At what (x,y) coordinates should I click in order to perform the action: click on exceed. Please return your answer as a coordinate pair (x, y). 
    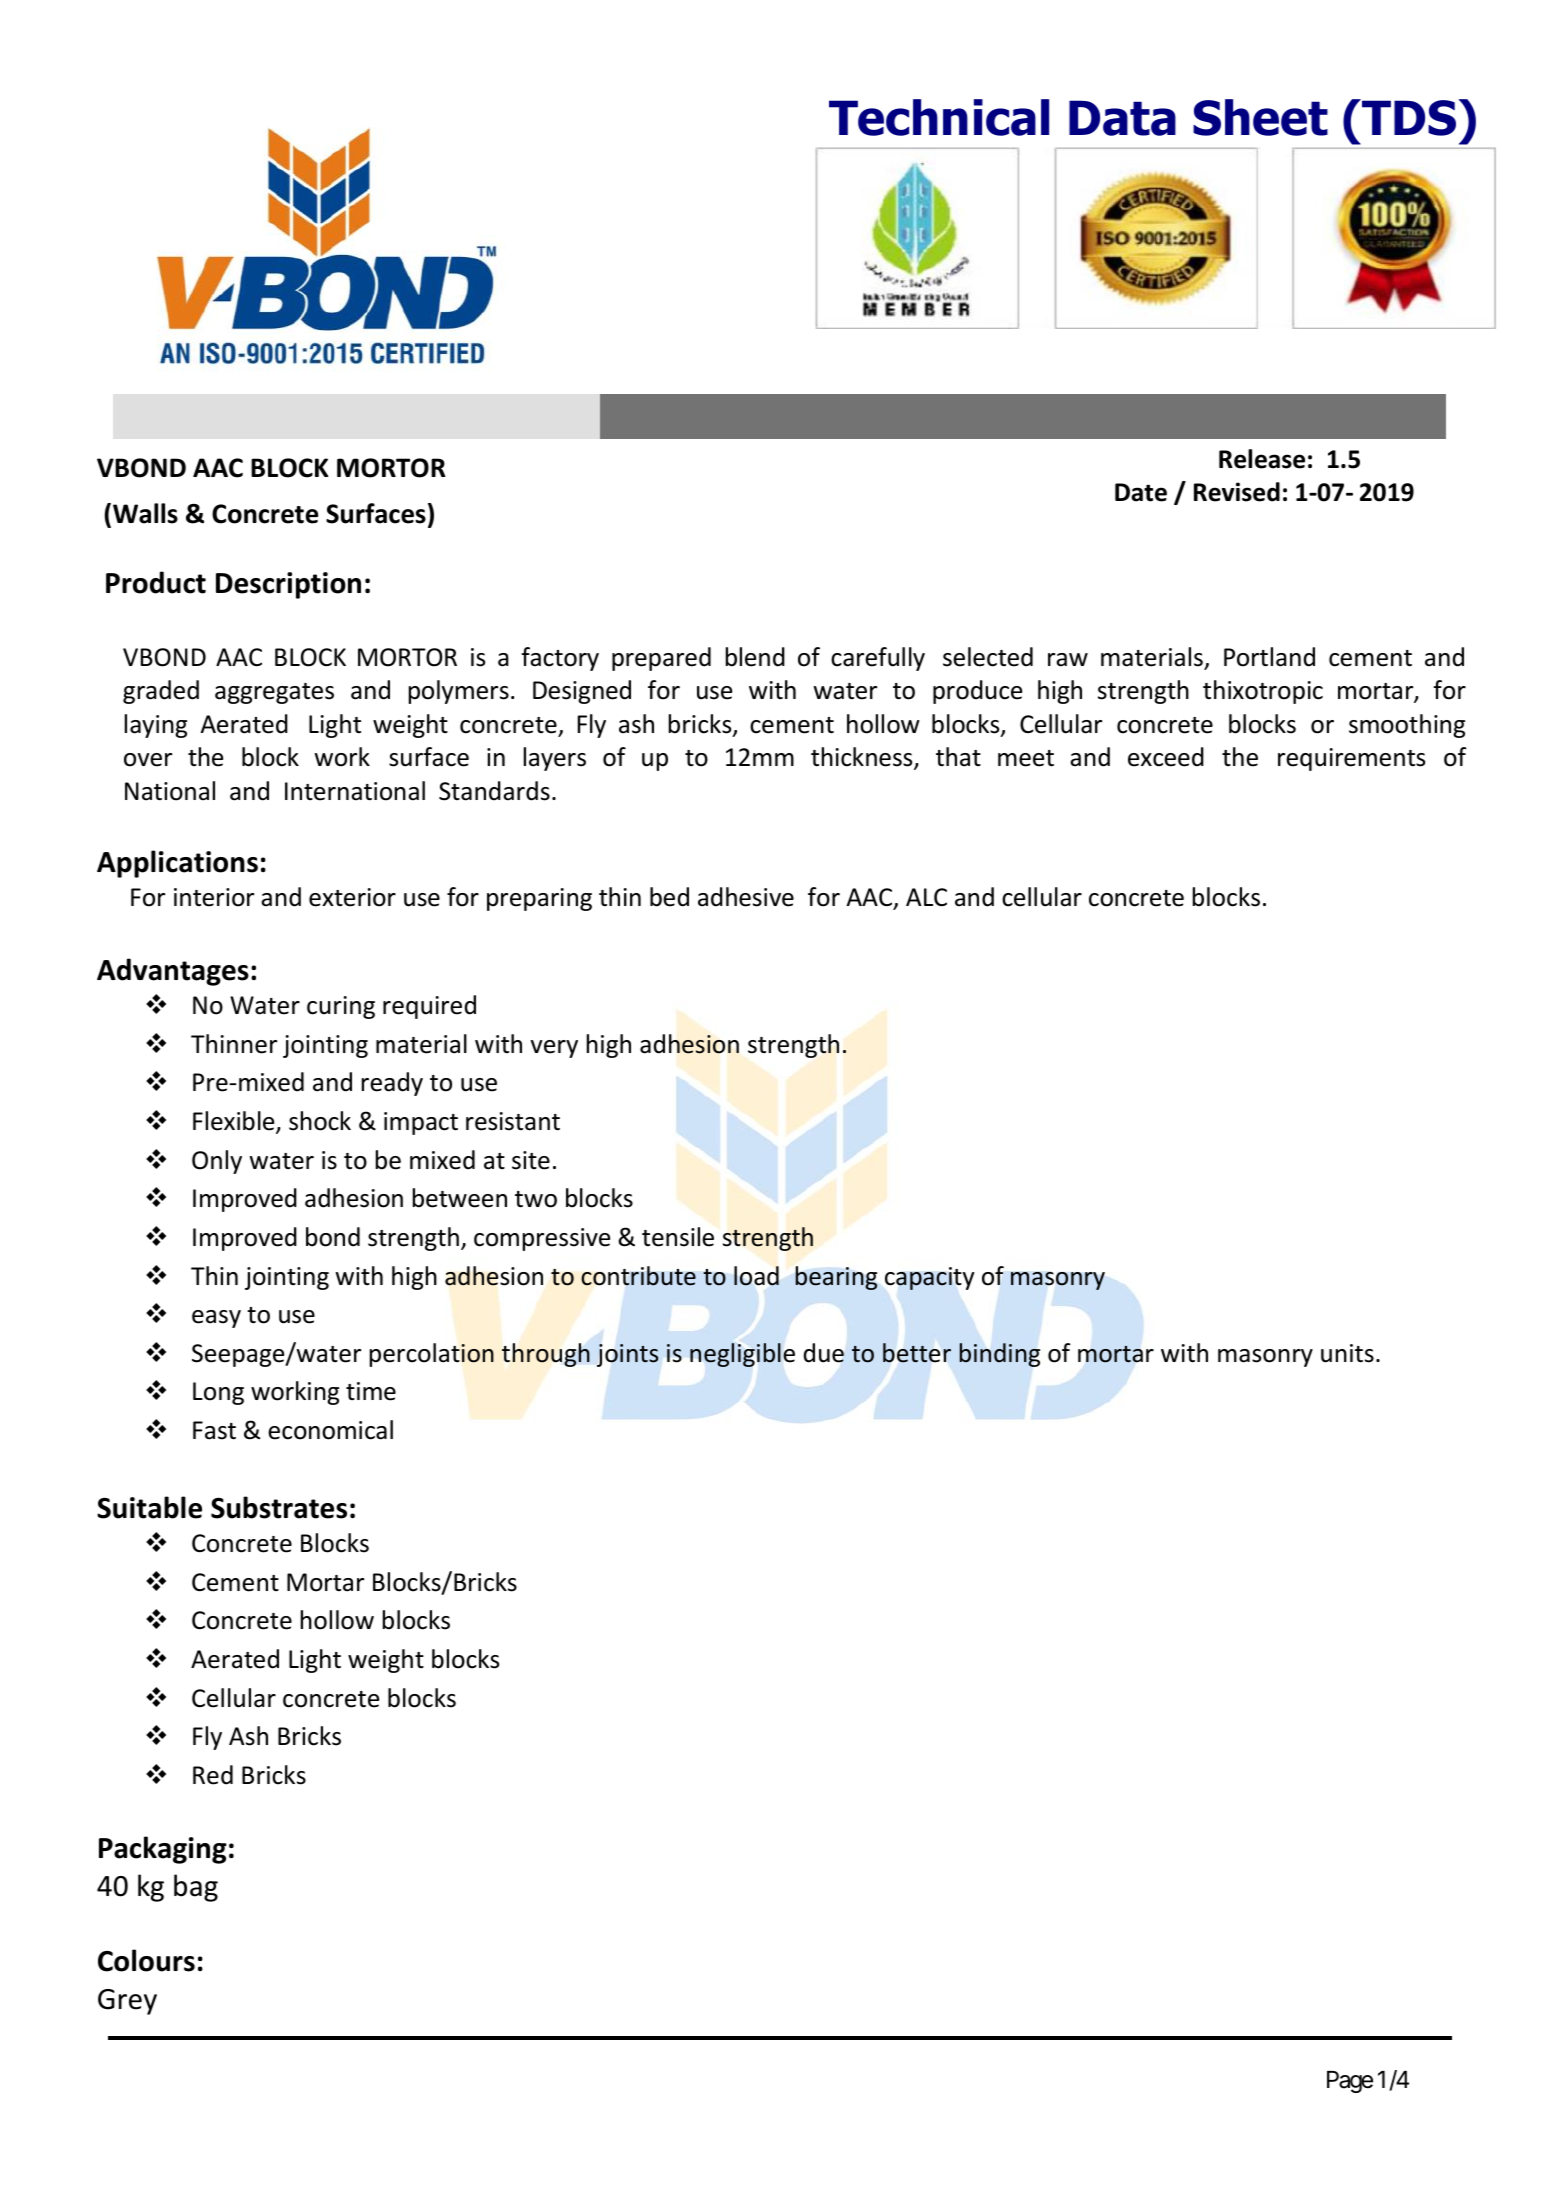
    Looking at the image, I should click on (1166, 757).
